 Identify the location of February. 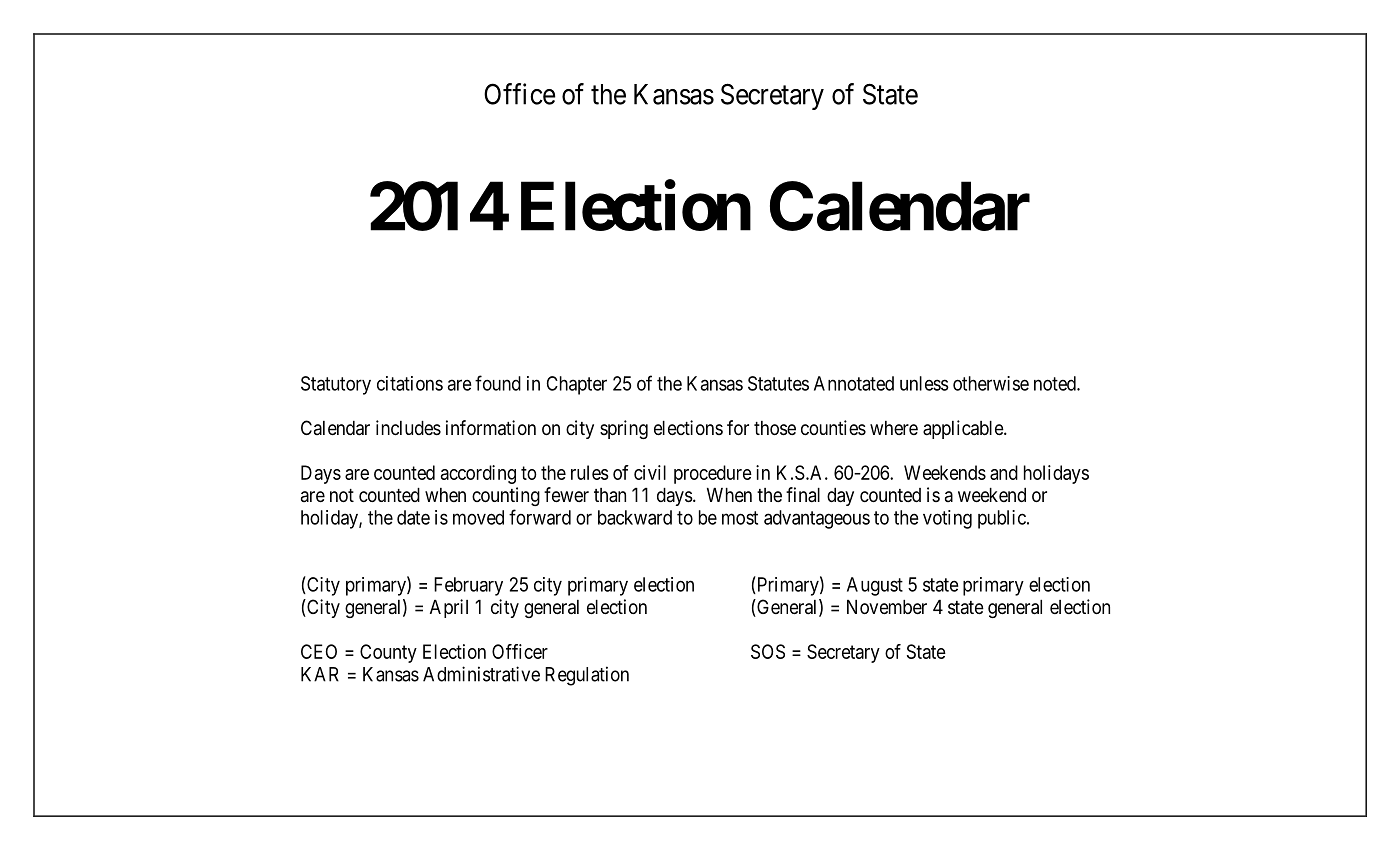
(468, 586).
